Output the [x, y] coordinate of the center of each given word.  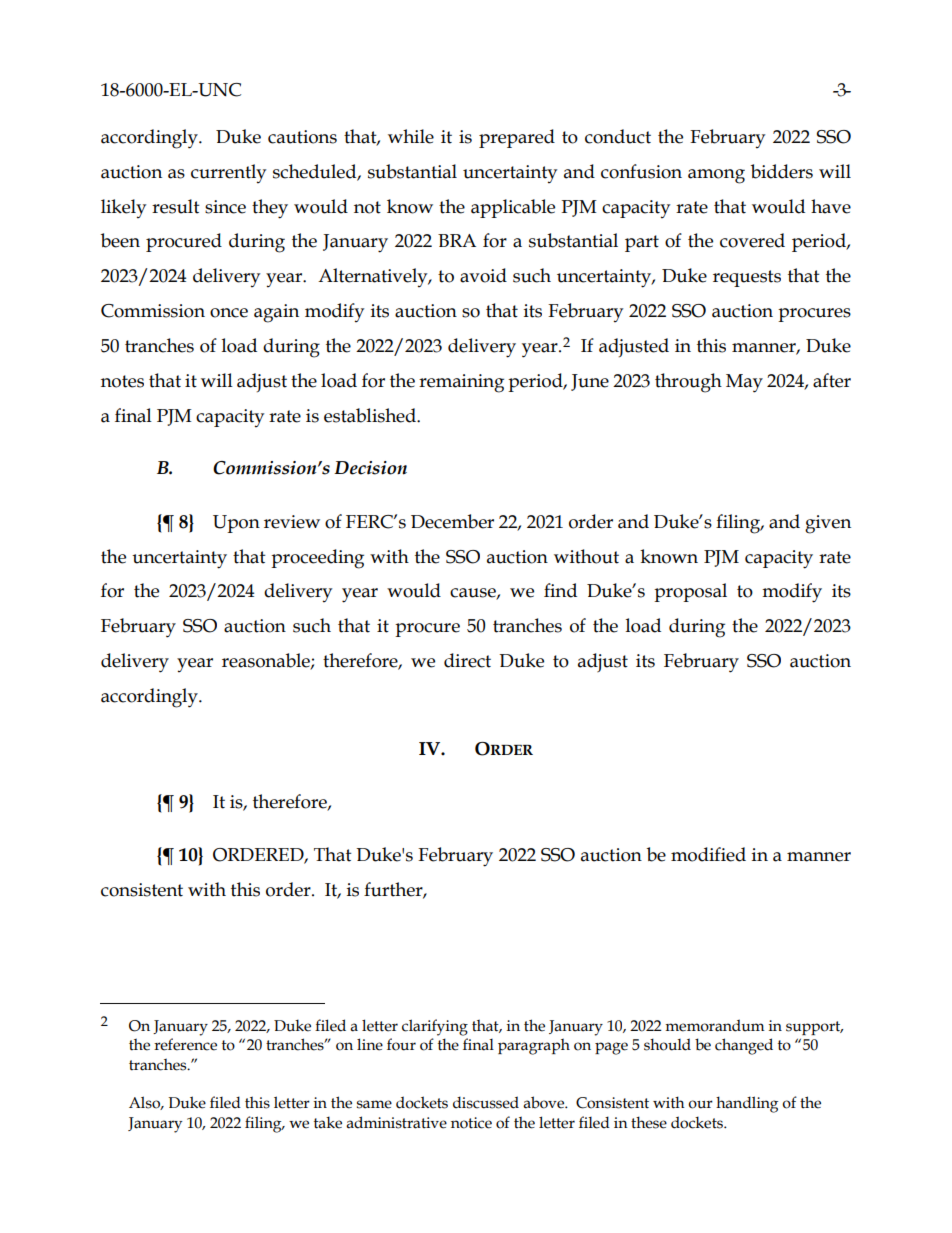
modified [708, 854]
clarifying [435, 1027]
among [716, 176]
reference [185, 1044]
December [452, 521]
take [328, 1122]
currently [228, 173]
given [828, 524]
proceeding [317, 559]
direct [467, 660]
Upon [236, 524]
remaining [461, 383]
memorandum [715, 1025]
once [229, 313]
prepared [517, 138]
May [744, 383]
